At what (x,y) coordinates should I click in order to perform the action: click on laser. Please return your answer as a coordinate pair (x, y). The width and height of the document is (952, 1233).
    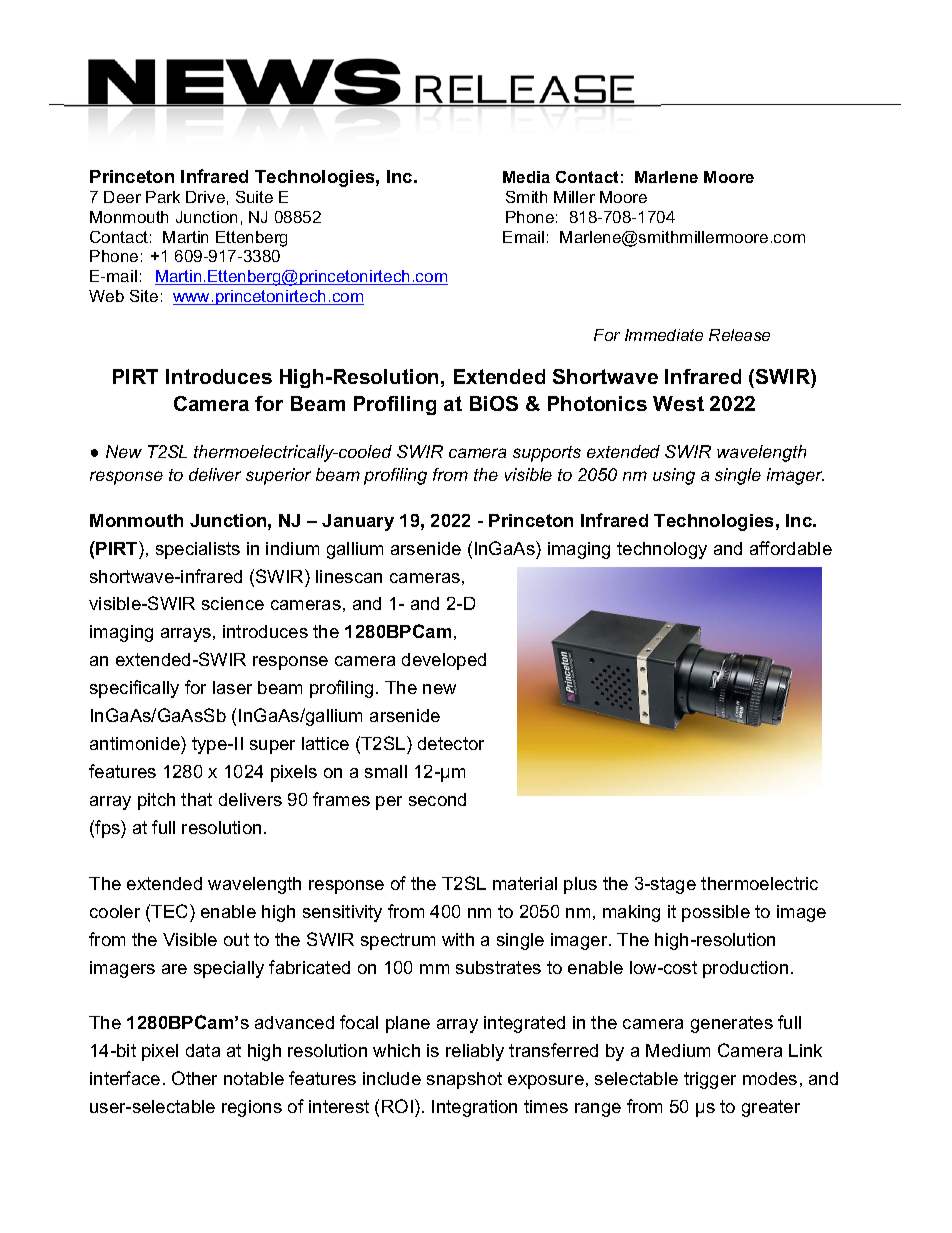
    Looking at the image, I should click on (232, 687).
